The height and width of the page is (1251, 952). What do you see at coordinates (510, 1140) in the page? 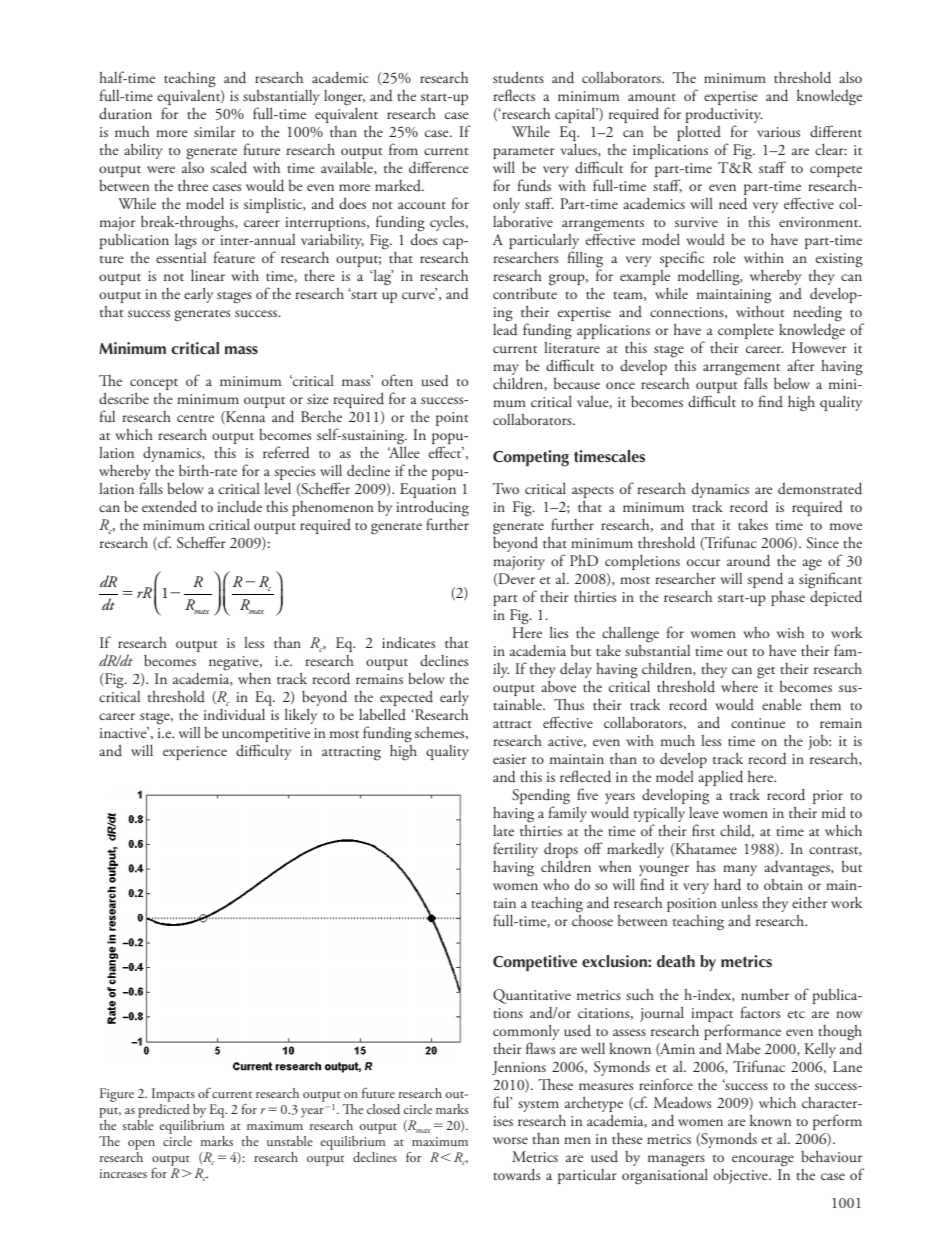
I see `worse` at bounding box center [510, 1140].
